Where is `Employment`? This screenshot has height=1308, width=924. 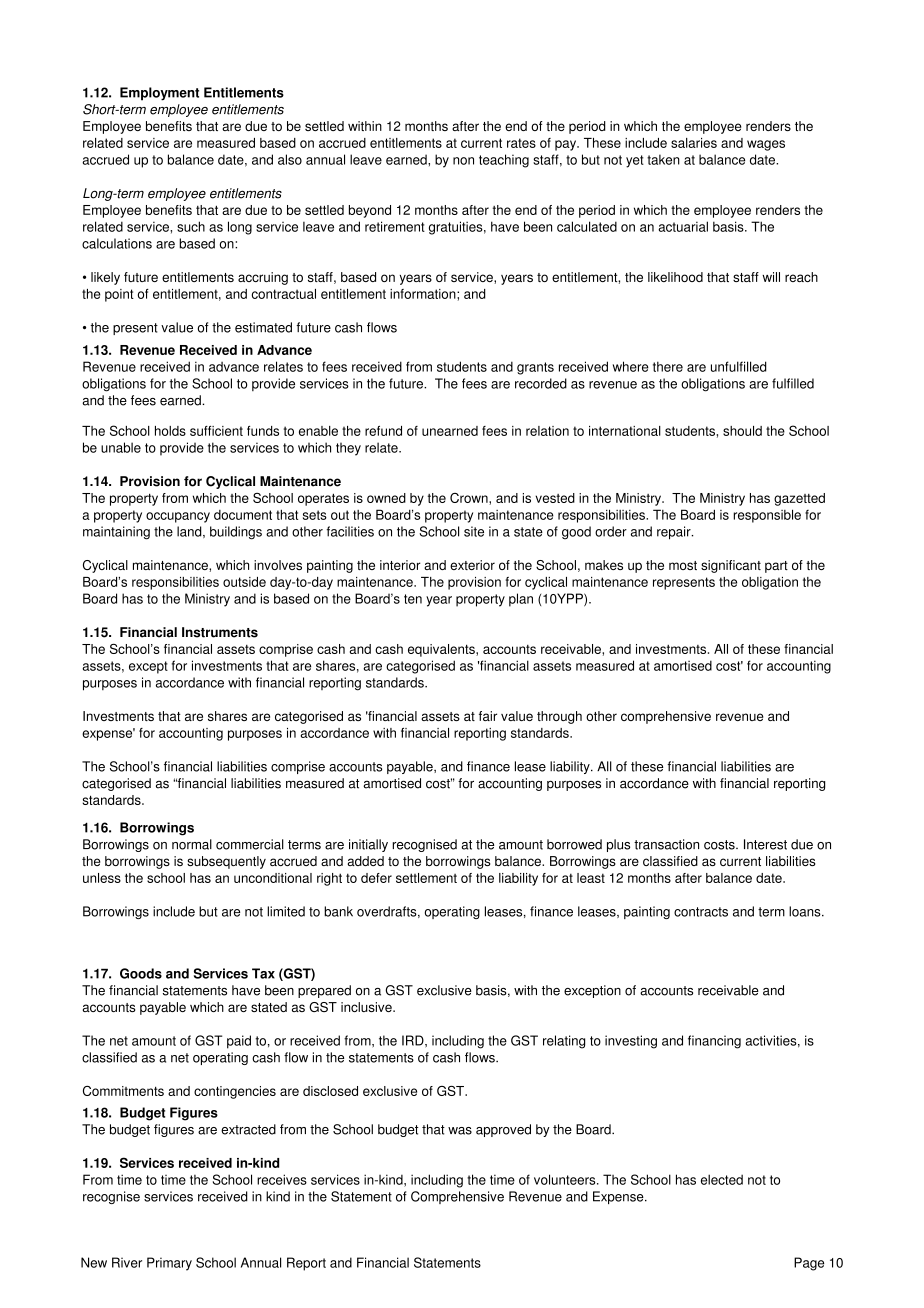
Employment is located at coordinates (159, 94).
